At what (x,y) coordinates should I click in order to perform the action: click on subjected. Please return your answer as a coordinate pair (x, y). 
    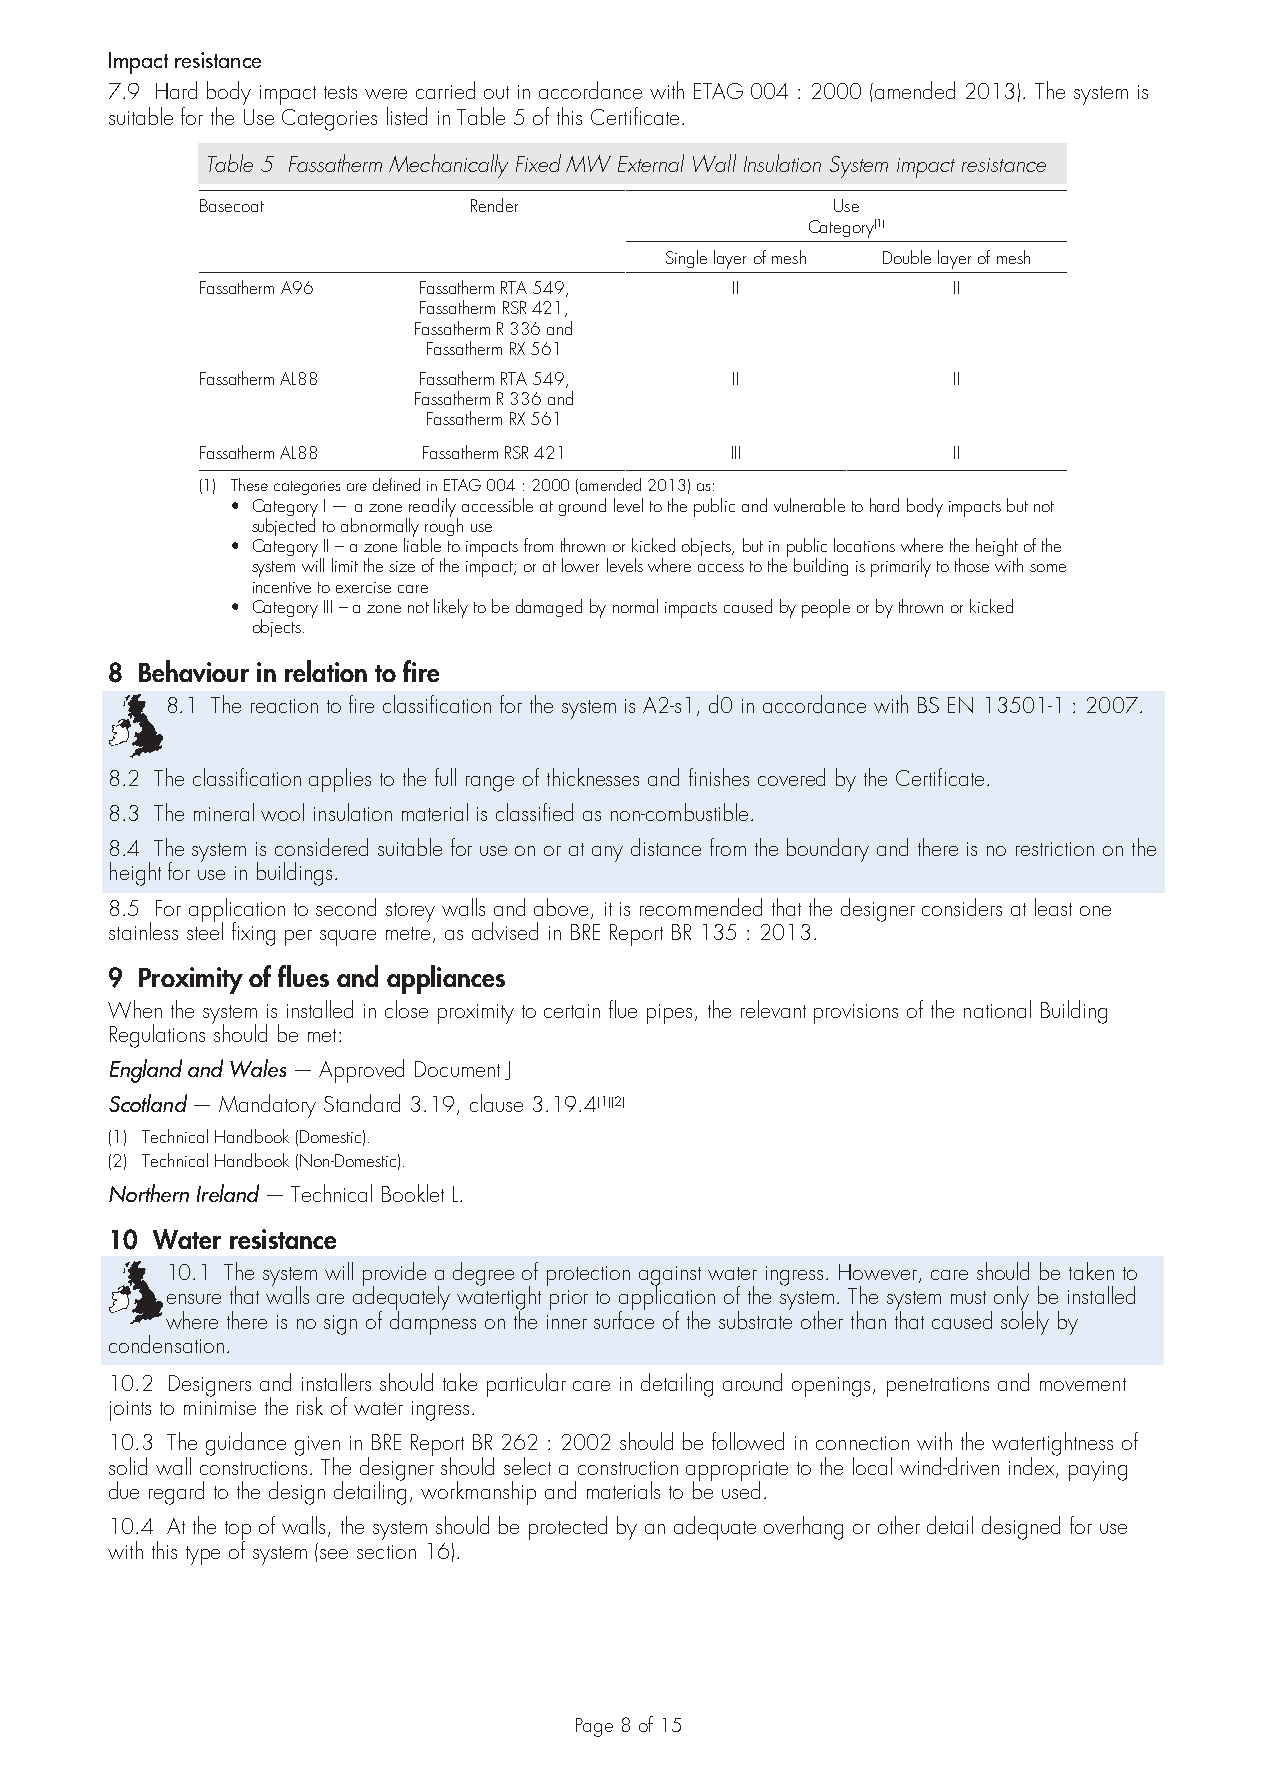
    Looking at the image, I should click on (283, 525).
